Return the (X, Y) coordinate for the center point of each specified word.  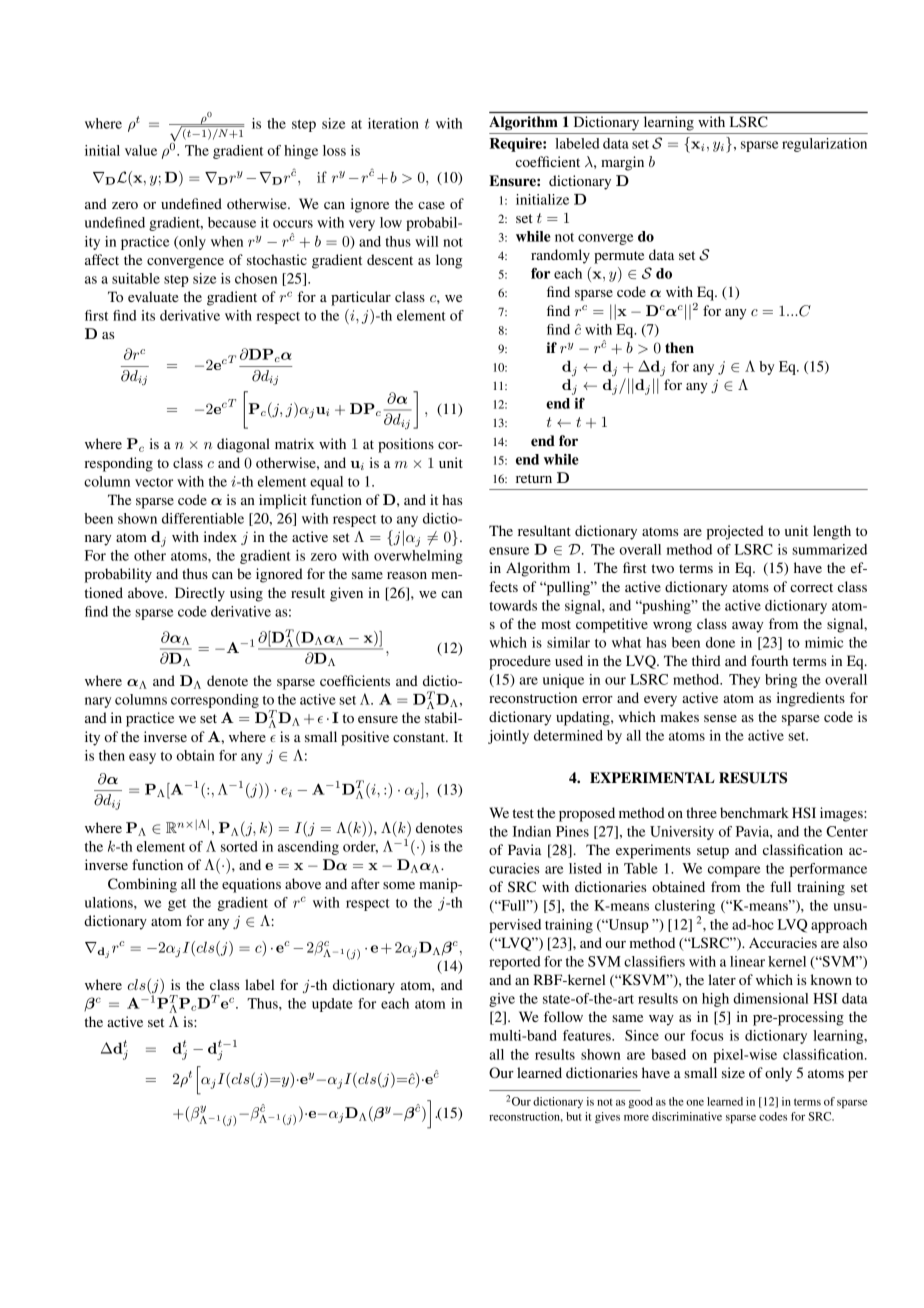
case (431, 205)
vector (154, 482)
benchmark (754, 812)
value (141, 150)
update (332, 1005)
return (534, 478)
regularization (824, 145)
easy (142, 758)
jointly (508, 737)
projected (735, 532)
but (573, 1116)
